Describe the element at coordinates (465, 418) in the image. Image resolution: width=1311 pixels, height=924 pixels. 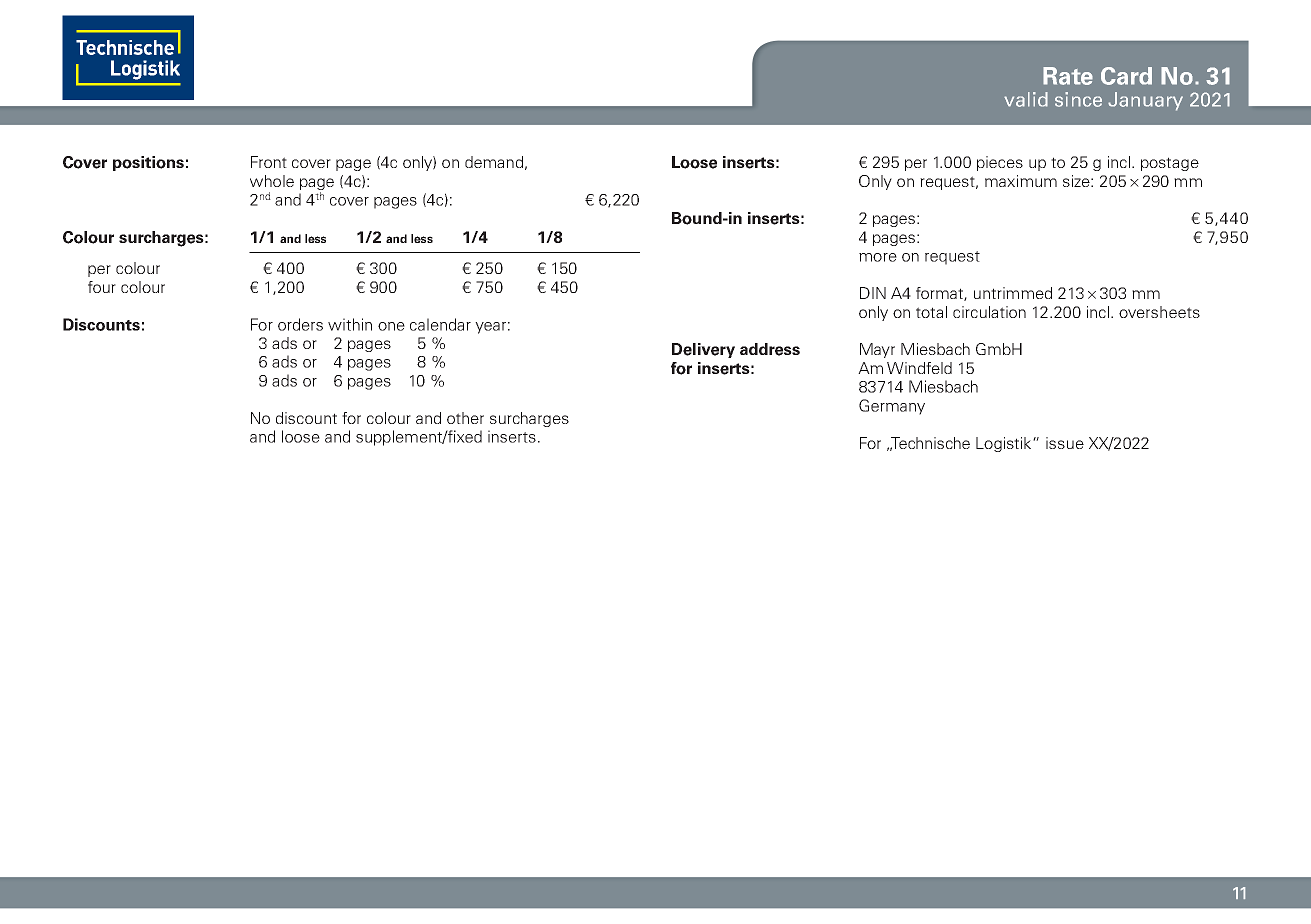
I see `other` at that location.
